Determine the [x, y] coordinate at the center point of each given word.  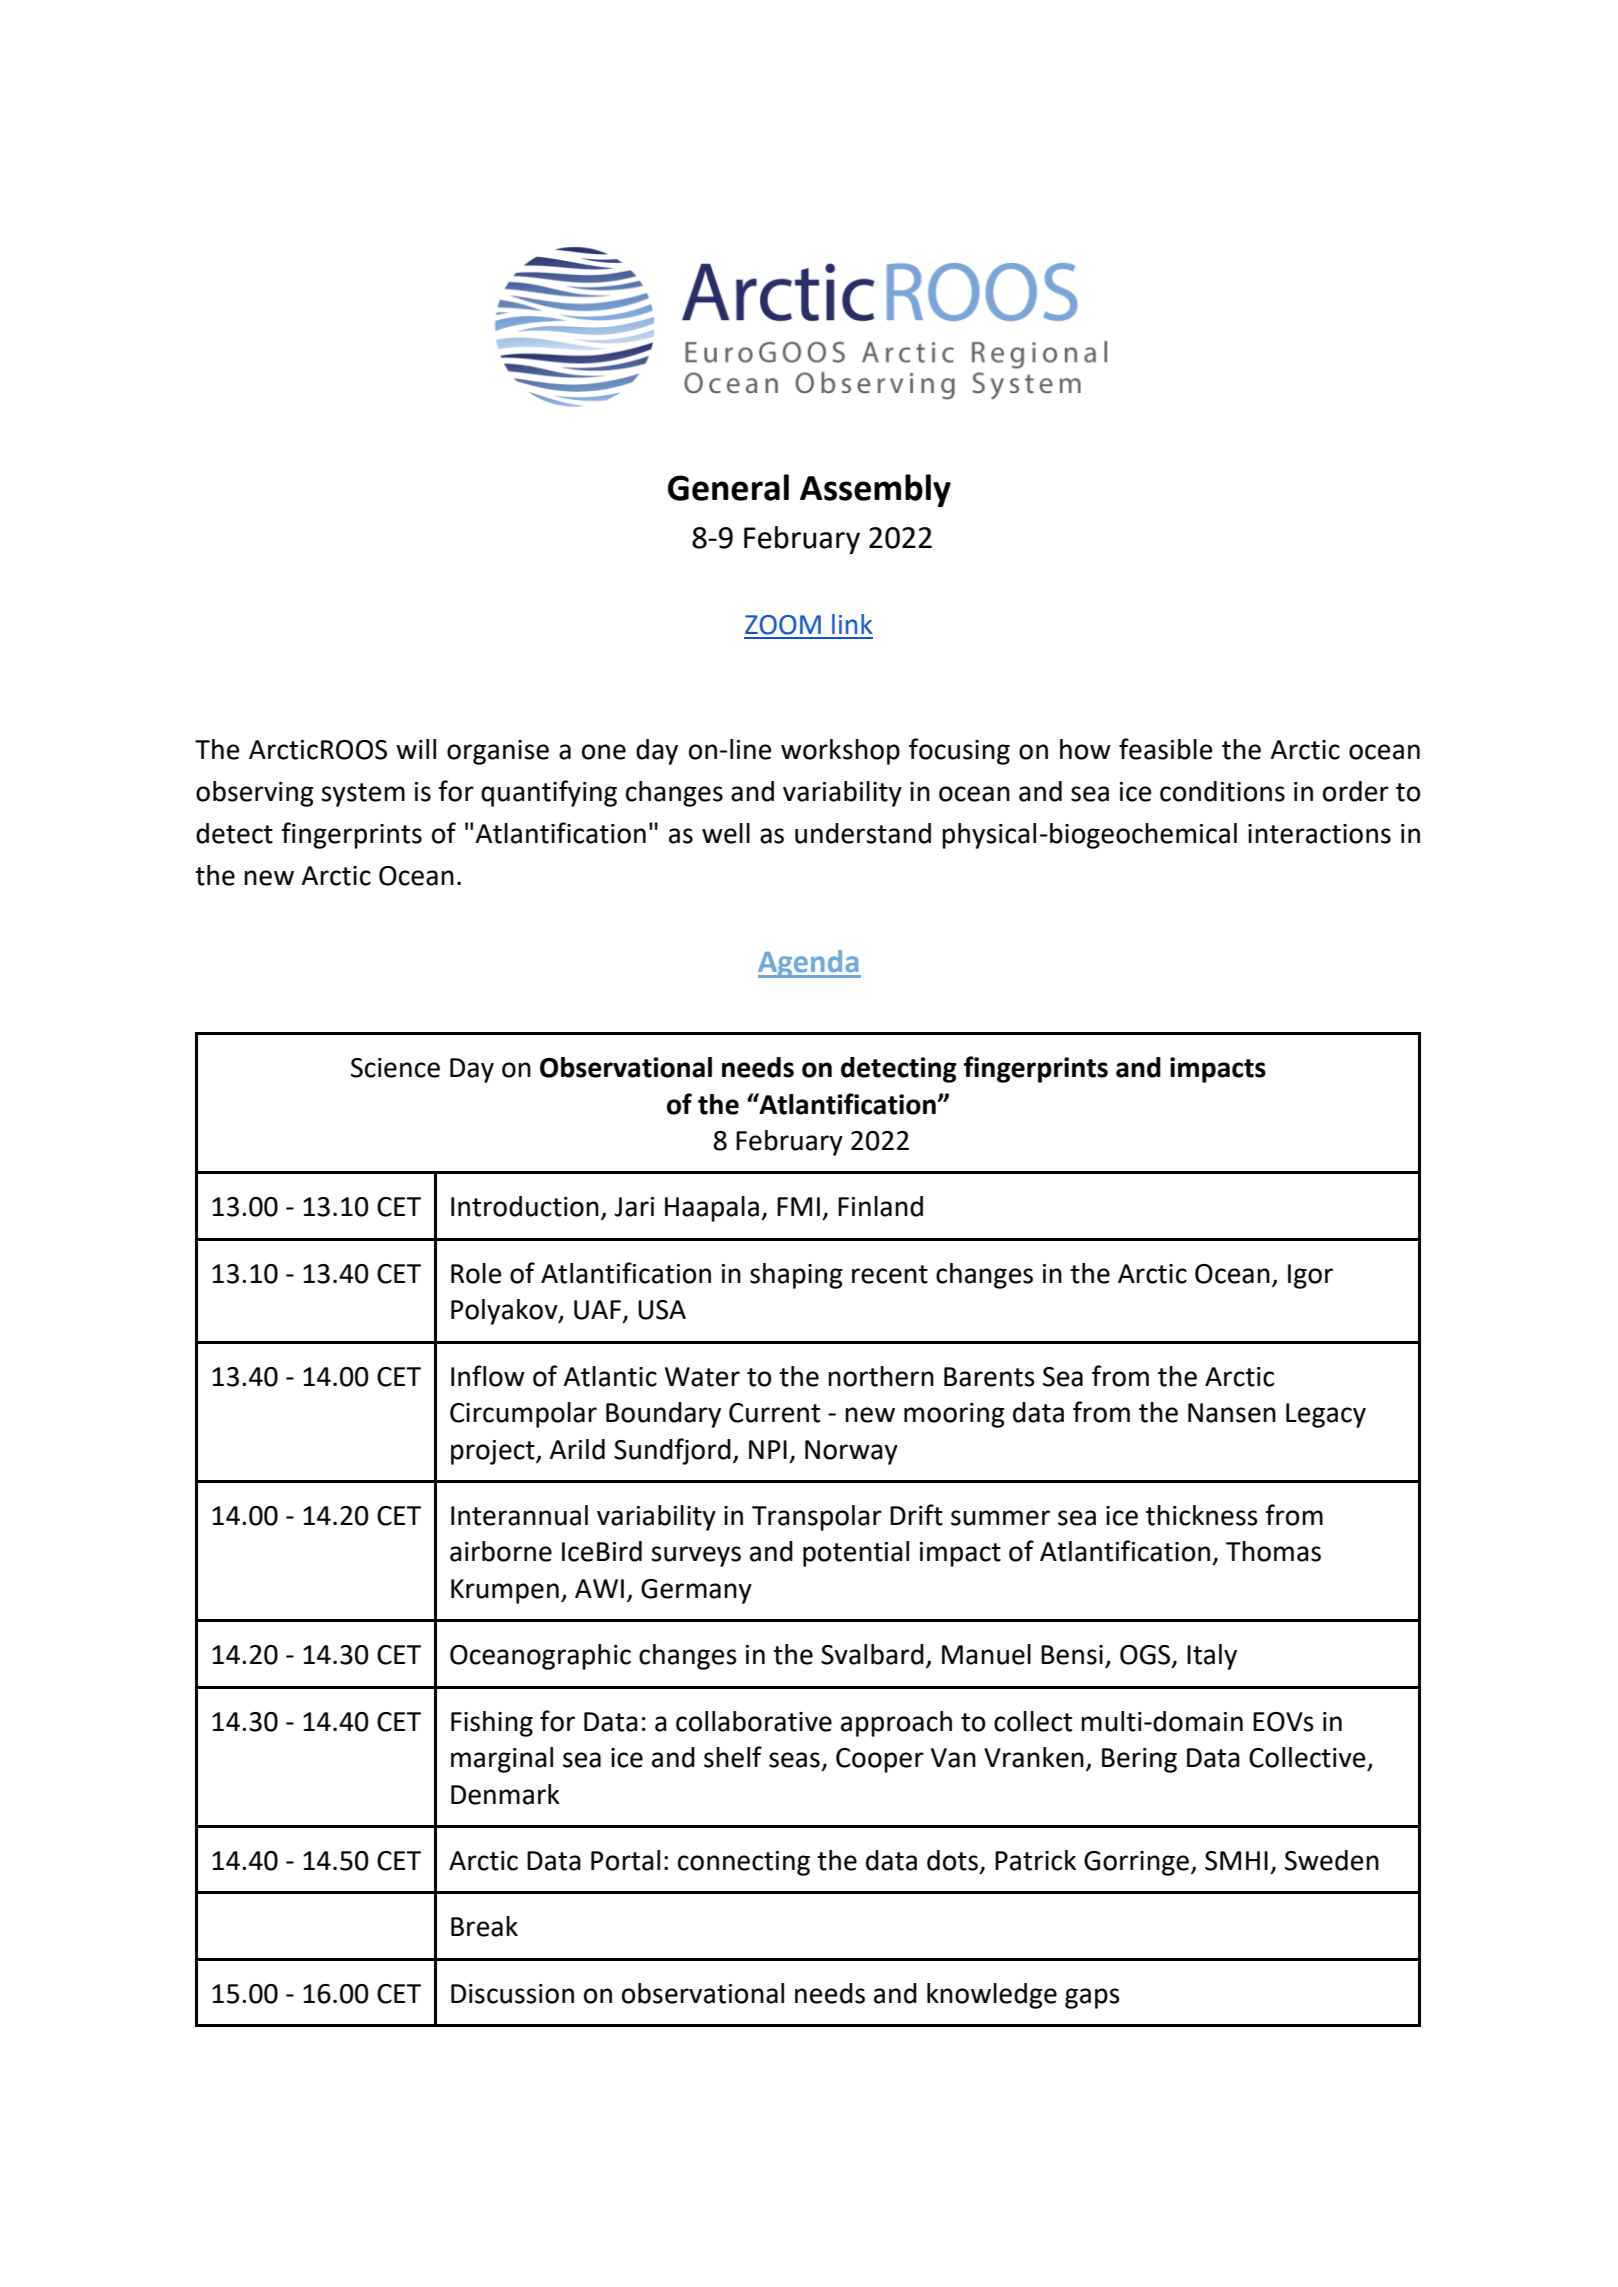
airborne [501, 1551]
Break [484, 1926]
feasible [1165, 749]
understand [863, 833]
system [363, 795]
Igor [1310, 1276]
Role [476, 1273]
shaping [796, 1276]
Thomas [1273, 1551]
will [416, 749]
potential [856, 1554]
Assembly [875, 490]
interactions [1319, 834]
